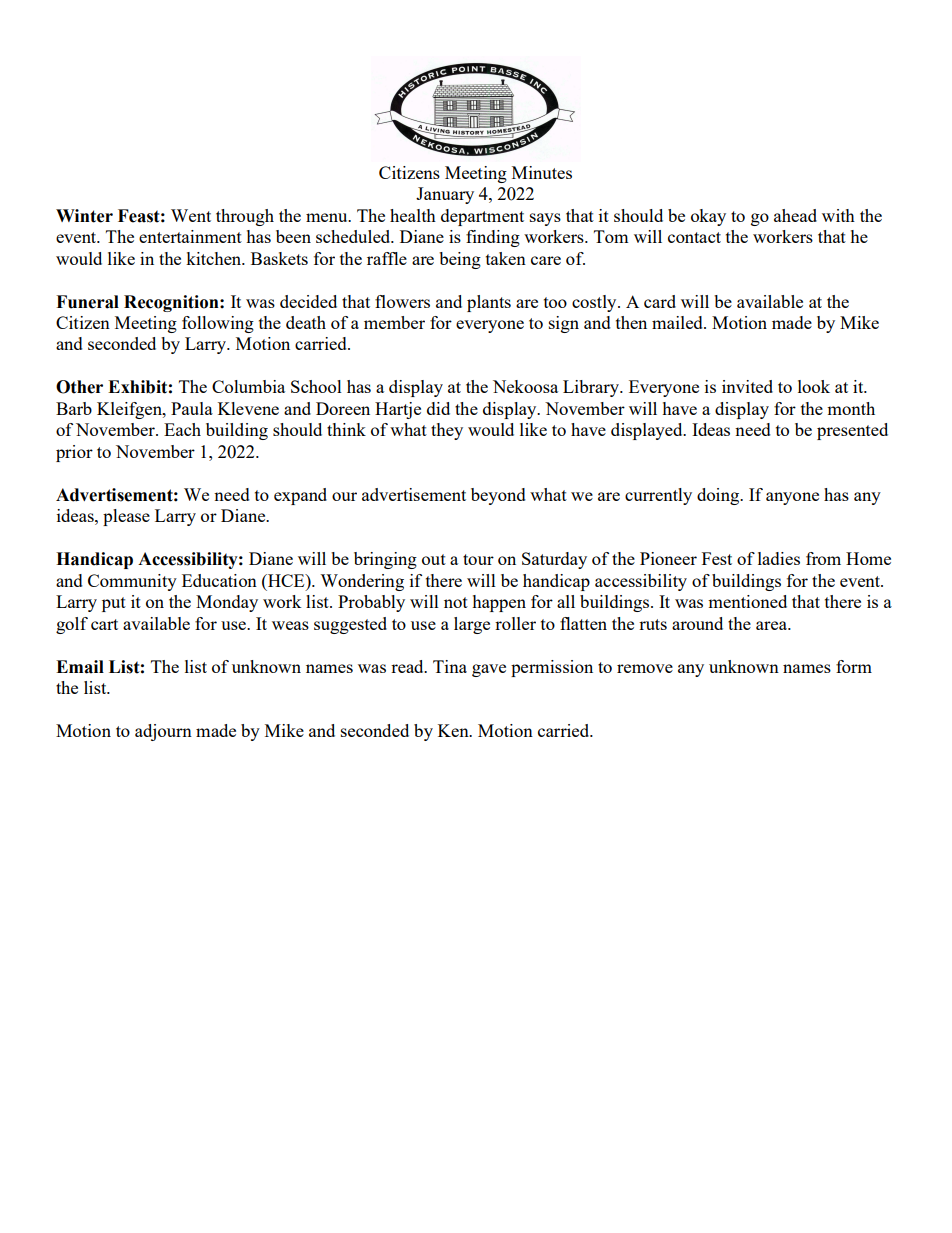 Image resolution: width=952 pixels, height=1233 pixels. What do you see at coordinates (126, 517) in the screenshot?
I see `please` at bounding box center [126, 517].
